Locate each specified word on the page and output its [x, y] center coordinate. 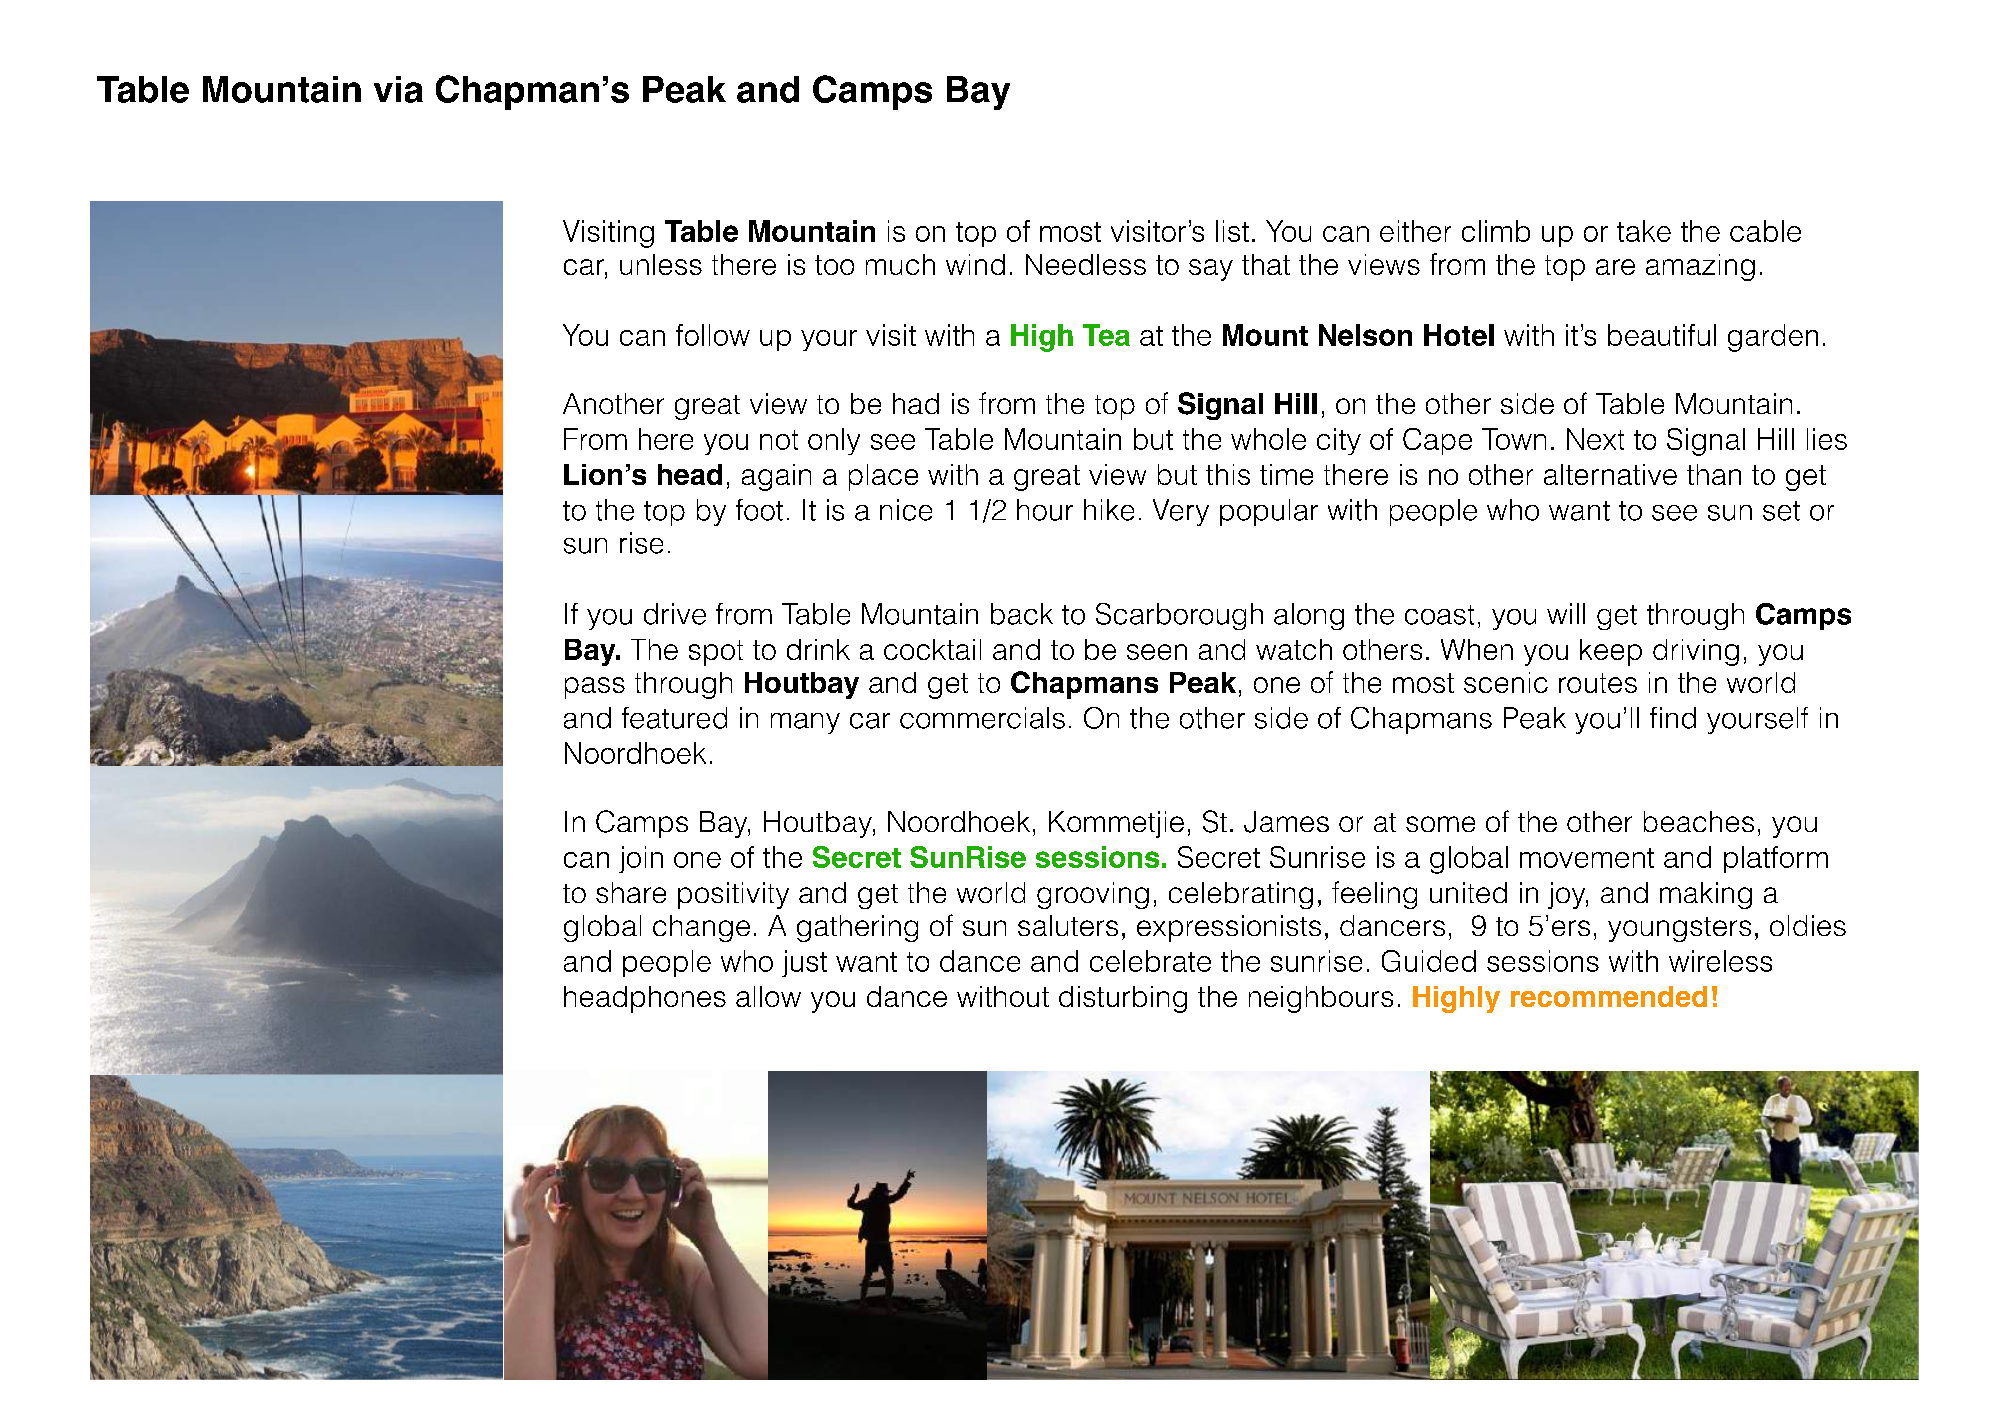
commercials [982, 718]
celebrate [1150, 961]
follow [713, 335]
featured [674, 718]
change [701, 928]
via [398, 89]
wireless [1720, 961]
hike [1109, 510]
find [1673, 718]
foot [759, 510]
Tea [1106, 335]
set [1781, 511]
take [1644, 231]
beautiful [1662, 335]
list [1232, 231]
